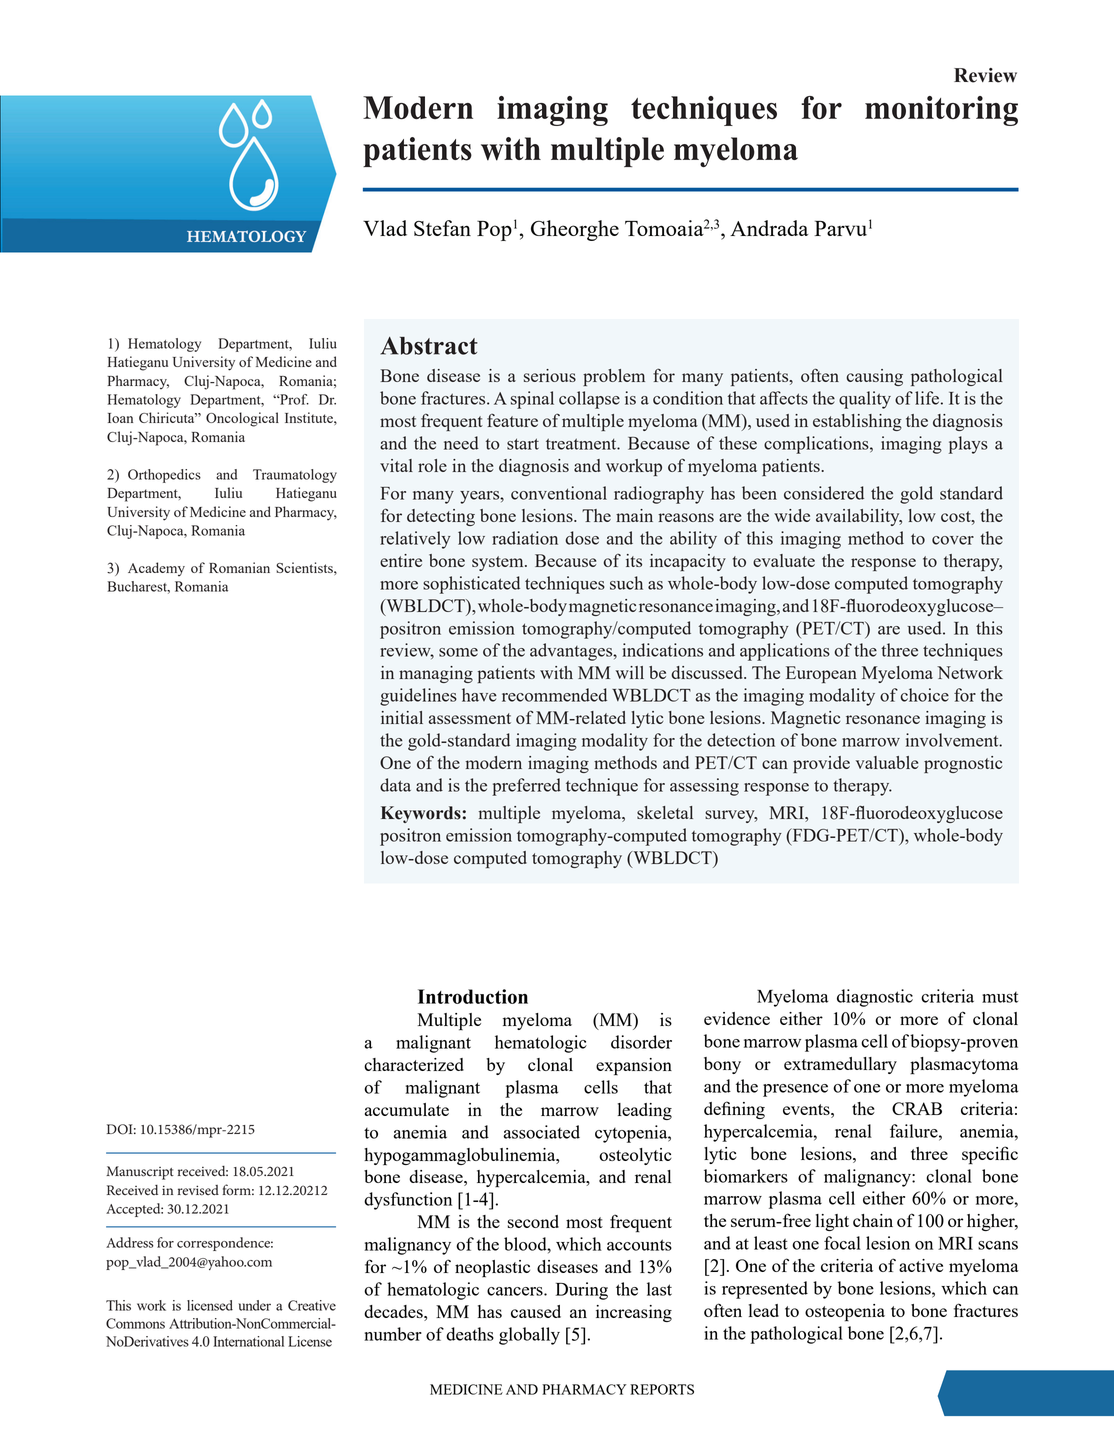  I want to click on International, so click(248, 1341).
